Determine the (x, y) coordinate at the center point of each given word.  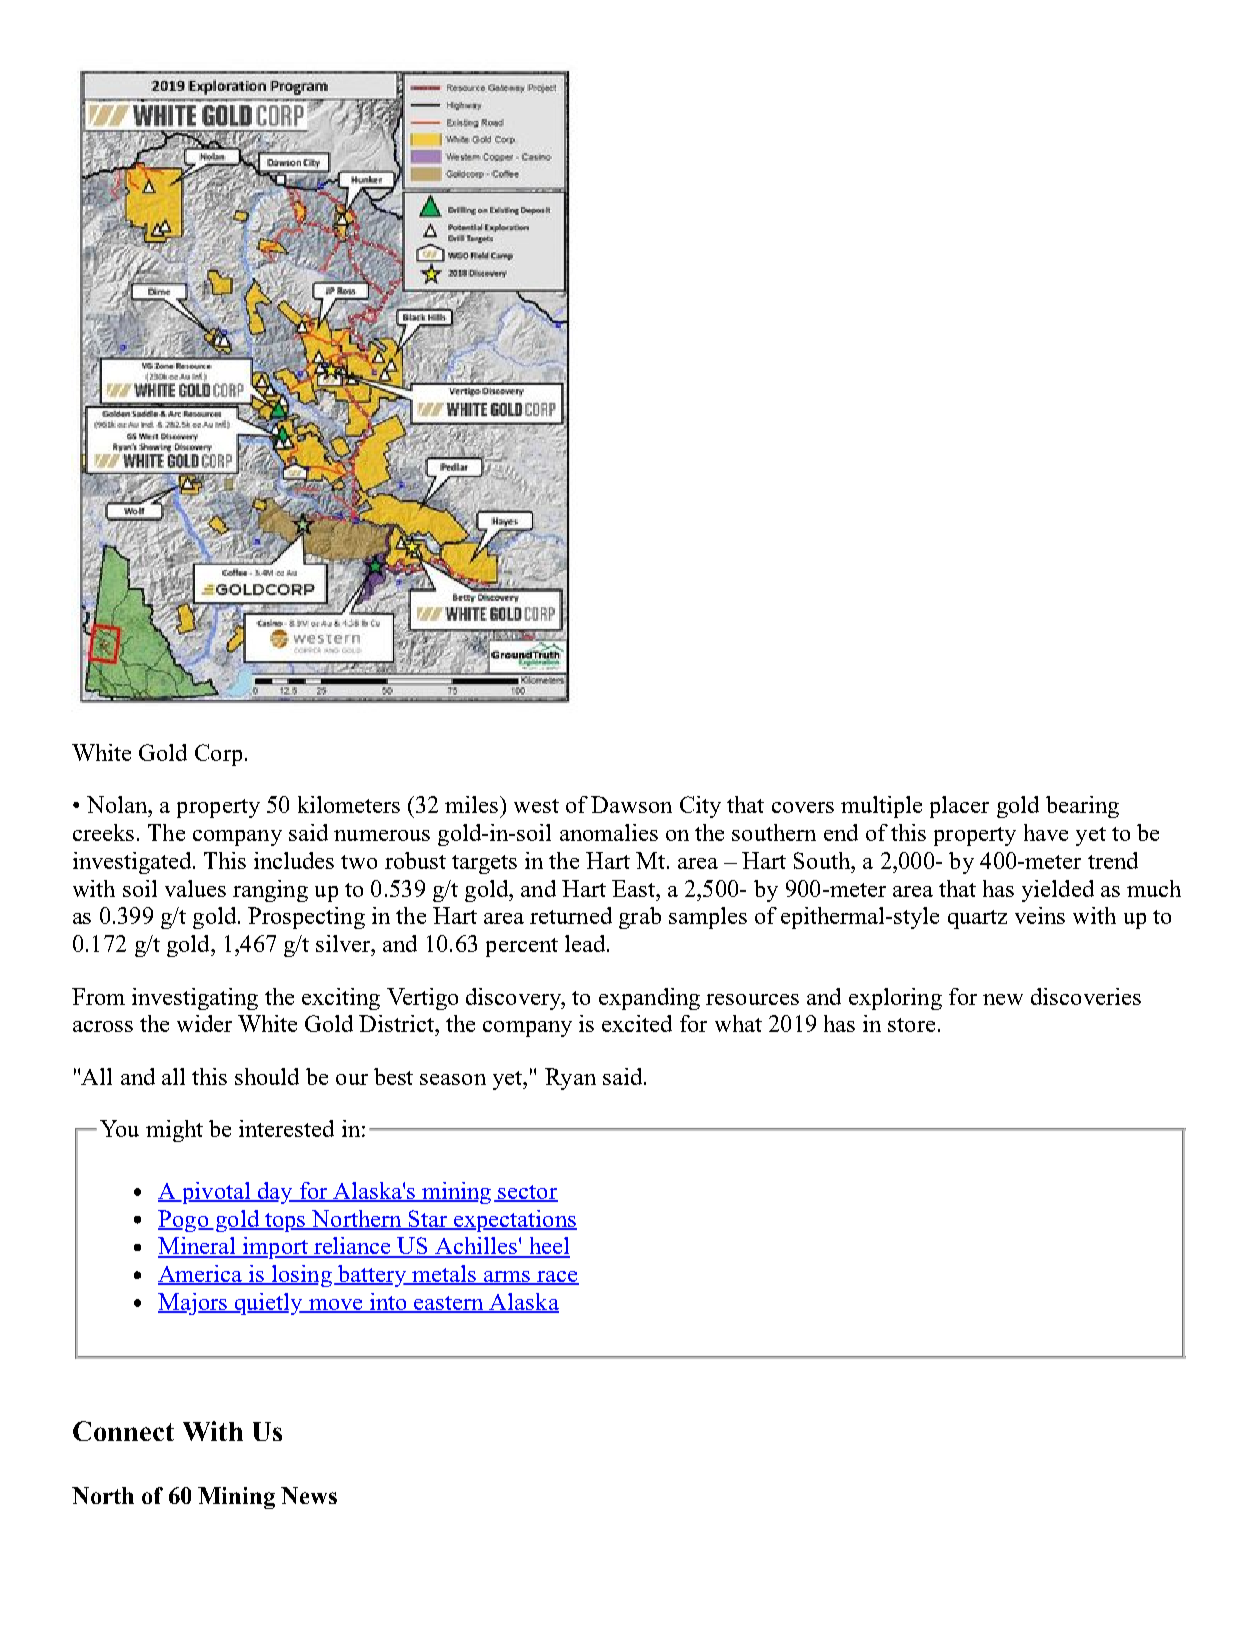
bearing (1082, 807)
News (309, 1495)
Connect (123, 1431)
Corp (218, 755)
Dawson (631, 804)
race (557, 1278)
